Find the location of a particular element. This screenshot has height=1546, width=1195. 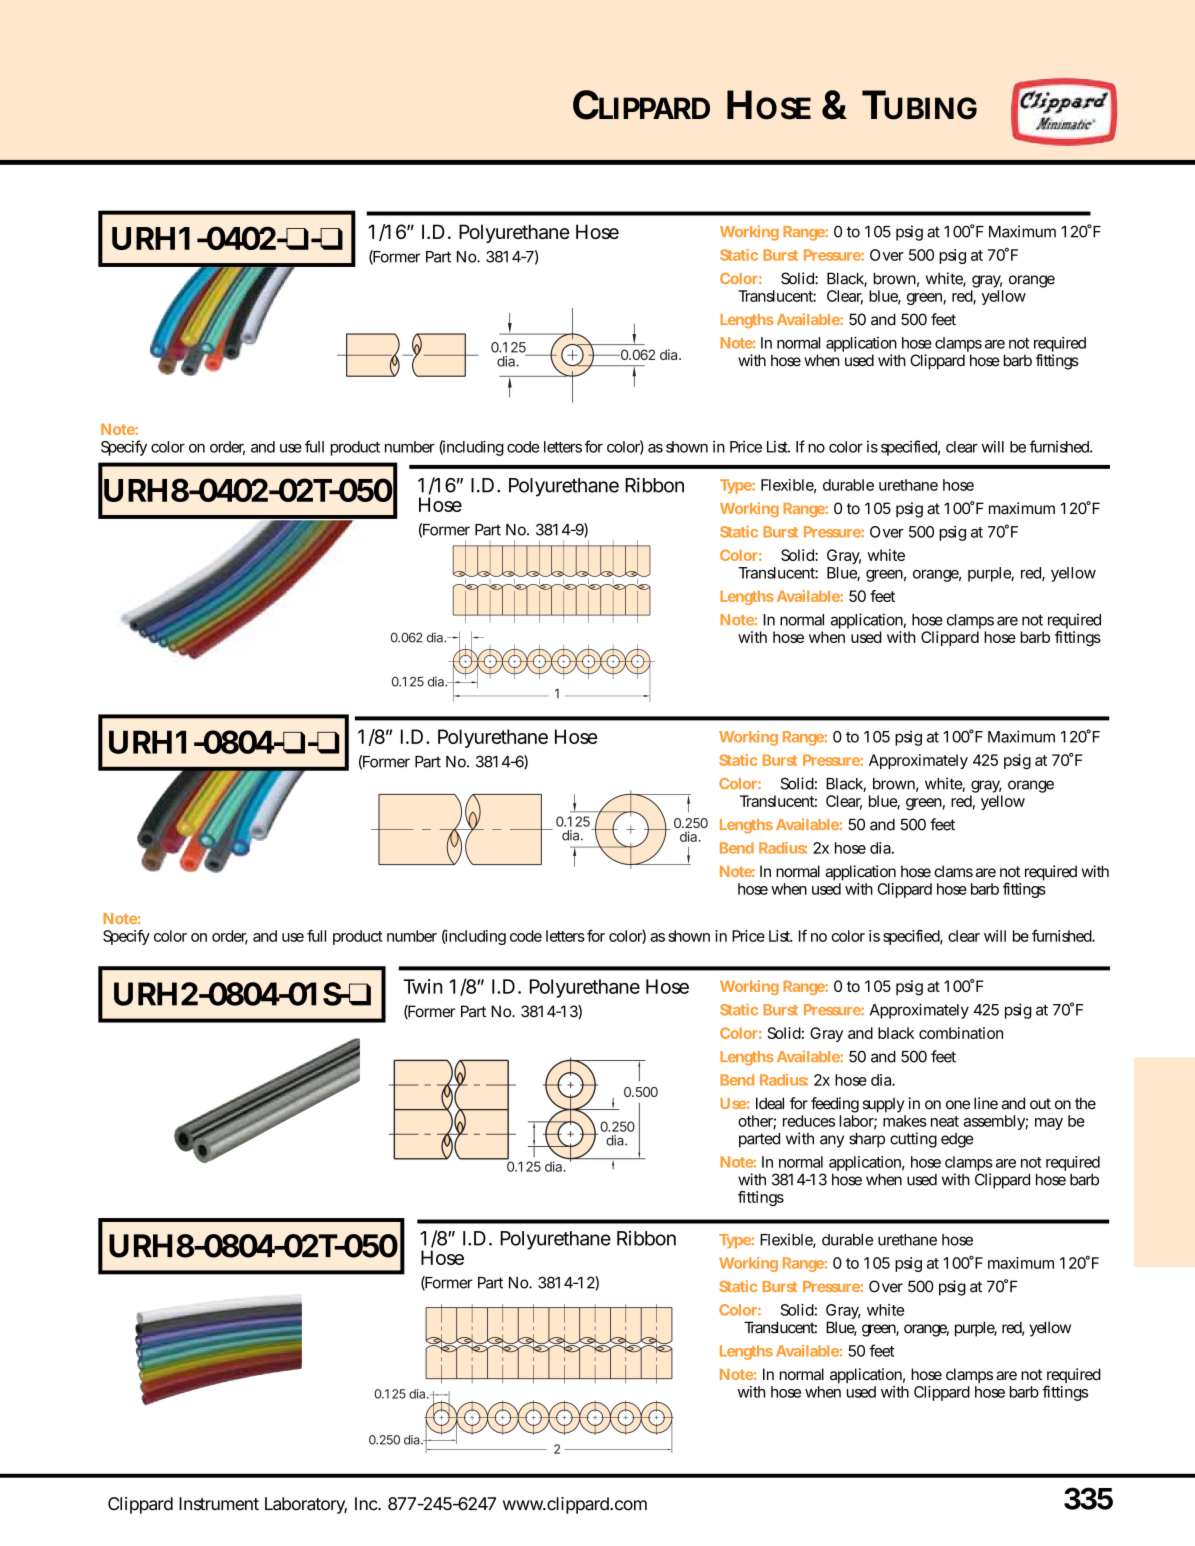

makes is located at coordinates (905, 1121).
